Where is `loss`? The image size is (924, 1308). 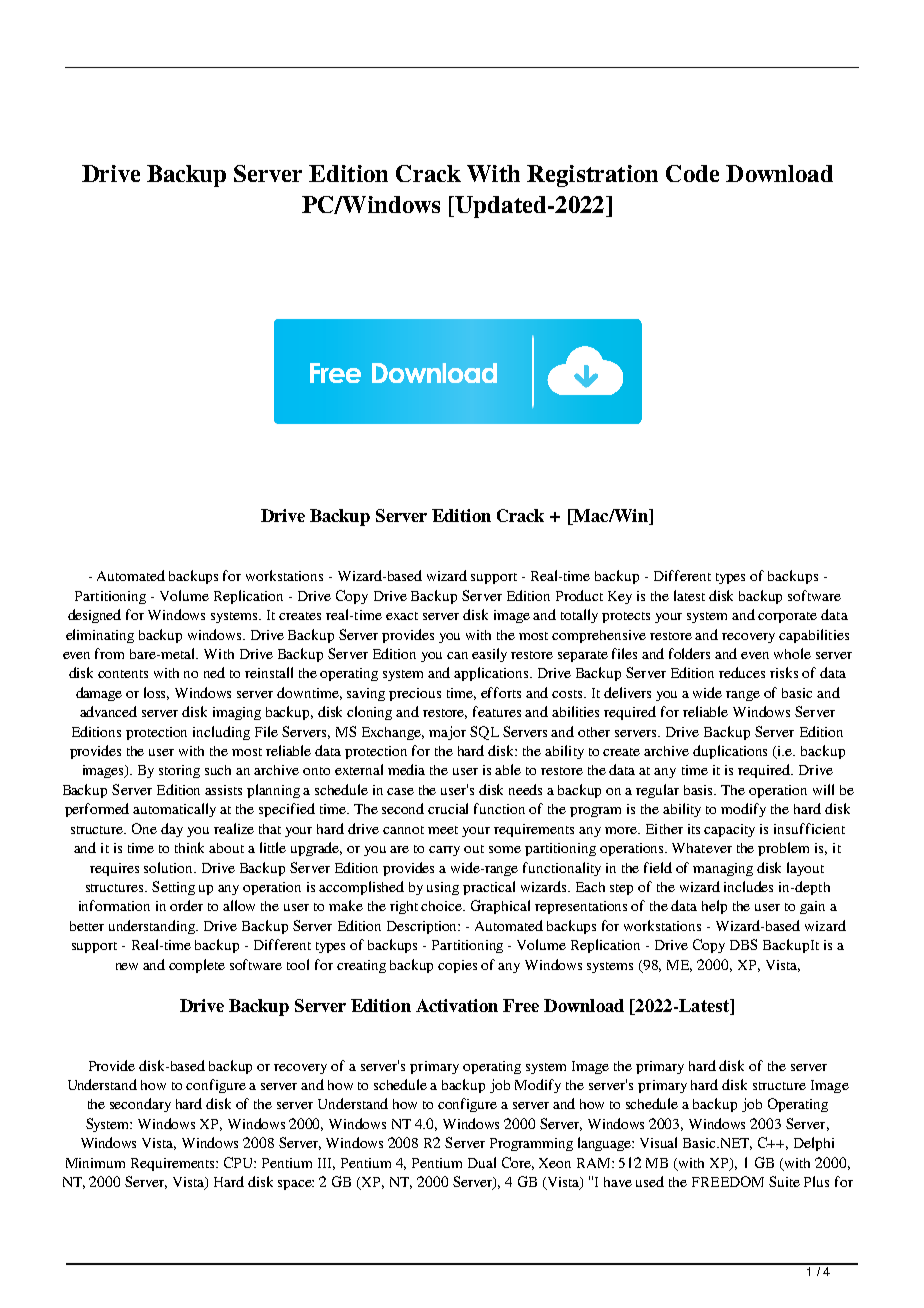
loss is located at coordinates (156, 693).
